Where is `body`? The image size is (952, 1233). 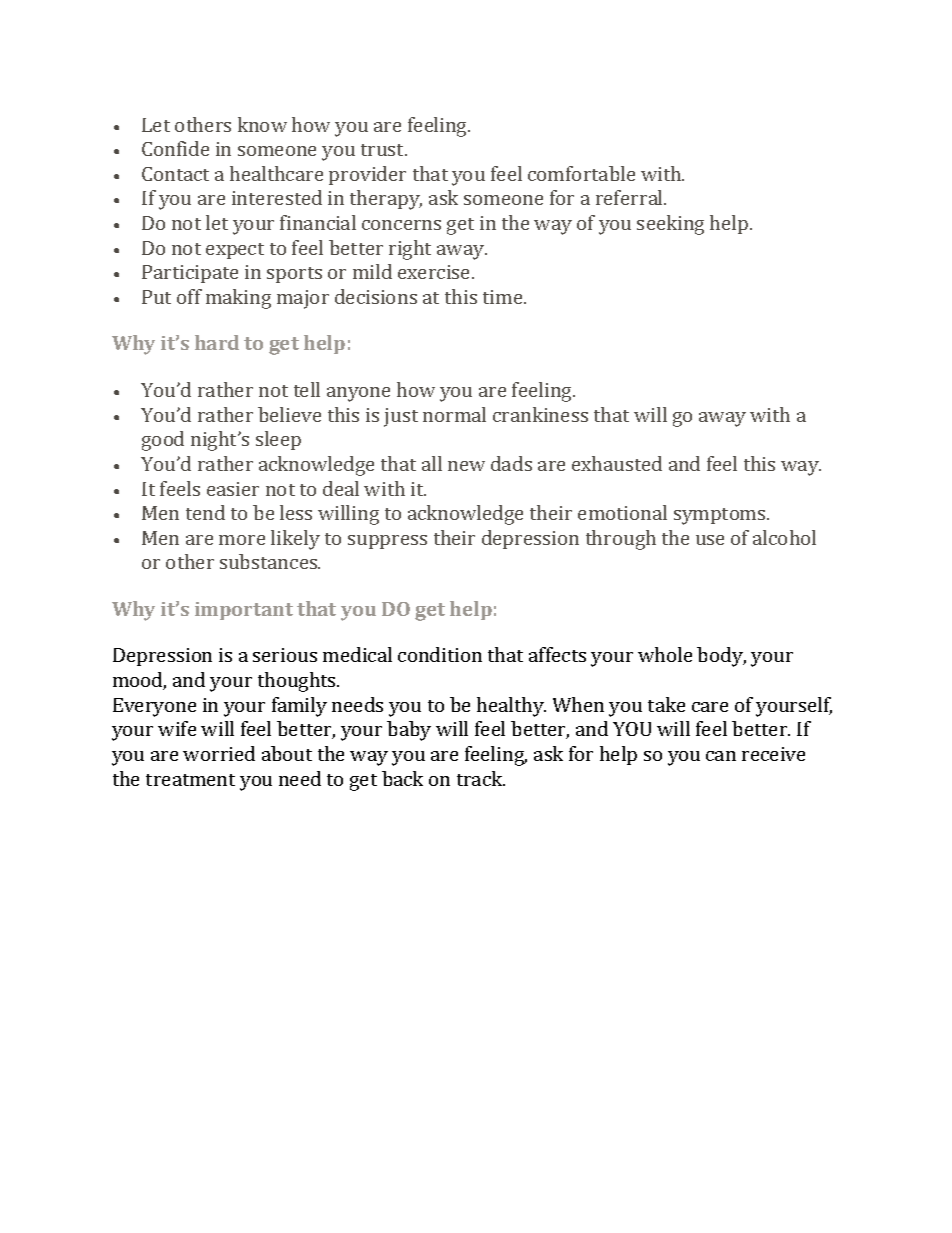
body is located at coordinates (721, 657).
